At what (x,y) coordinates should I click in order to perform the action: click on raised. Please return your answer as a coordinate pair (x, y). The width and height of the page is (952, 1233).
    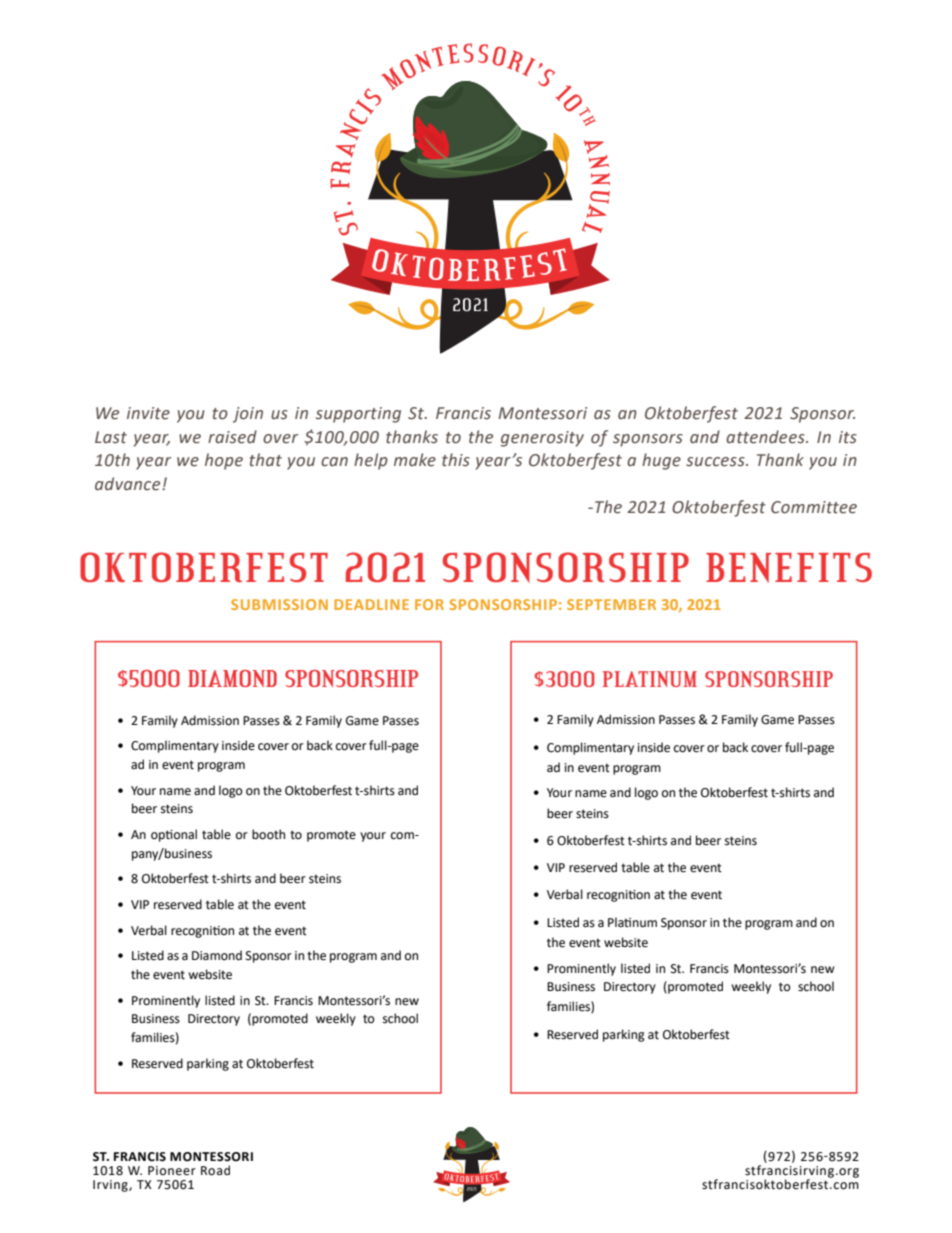
    Looking at the image, I should click on (232, 437).
